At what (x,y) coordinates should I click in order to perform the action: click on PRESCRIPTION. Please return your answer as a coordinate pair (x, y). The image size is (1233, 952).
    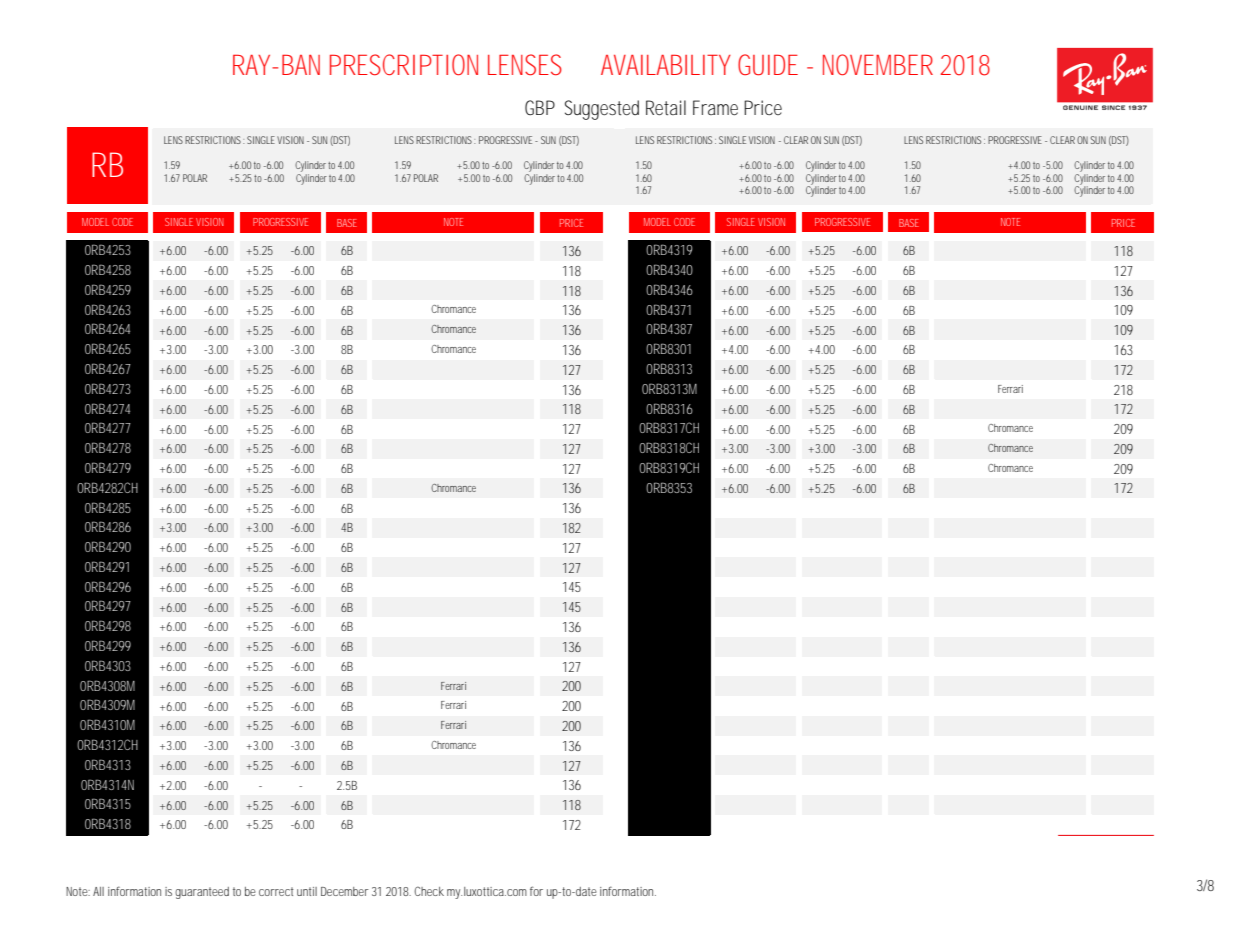
    Looking at the image, I should click on (404, 64).
